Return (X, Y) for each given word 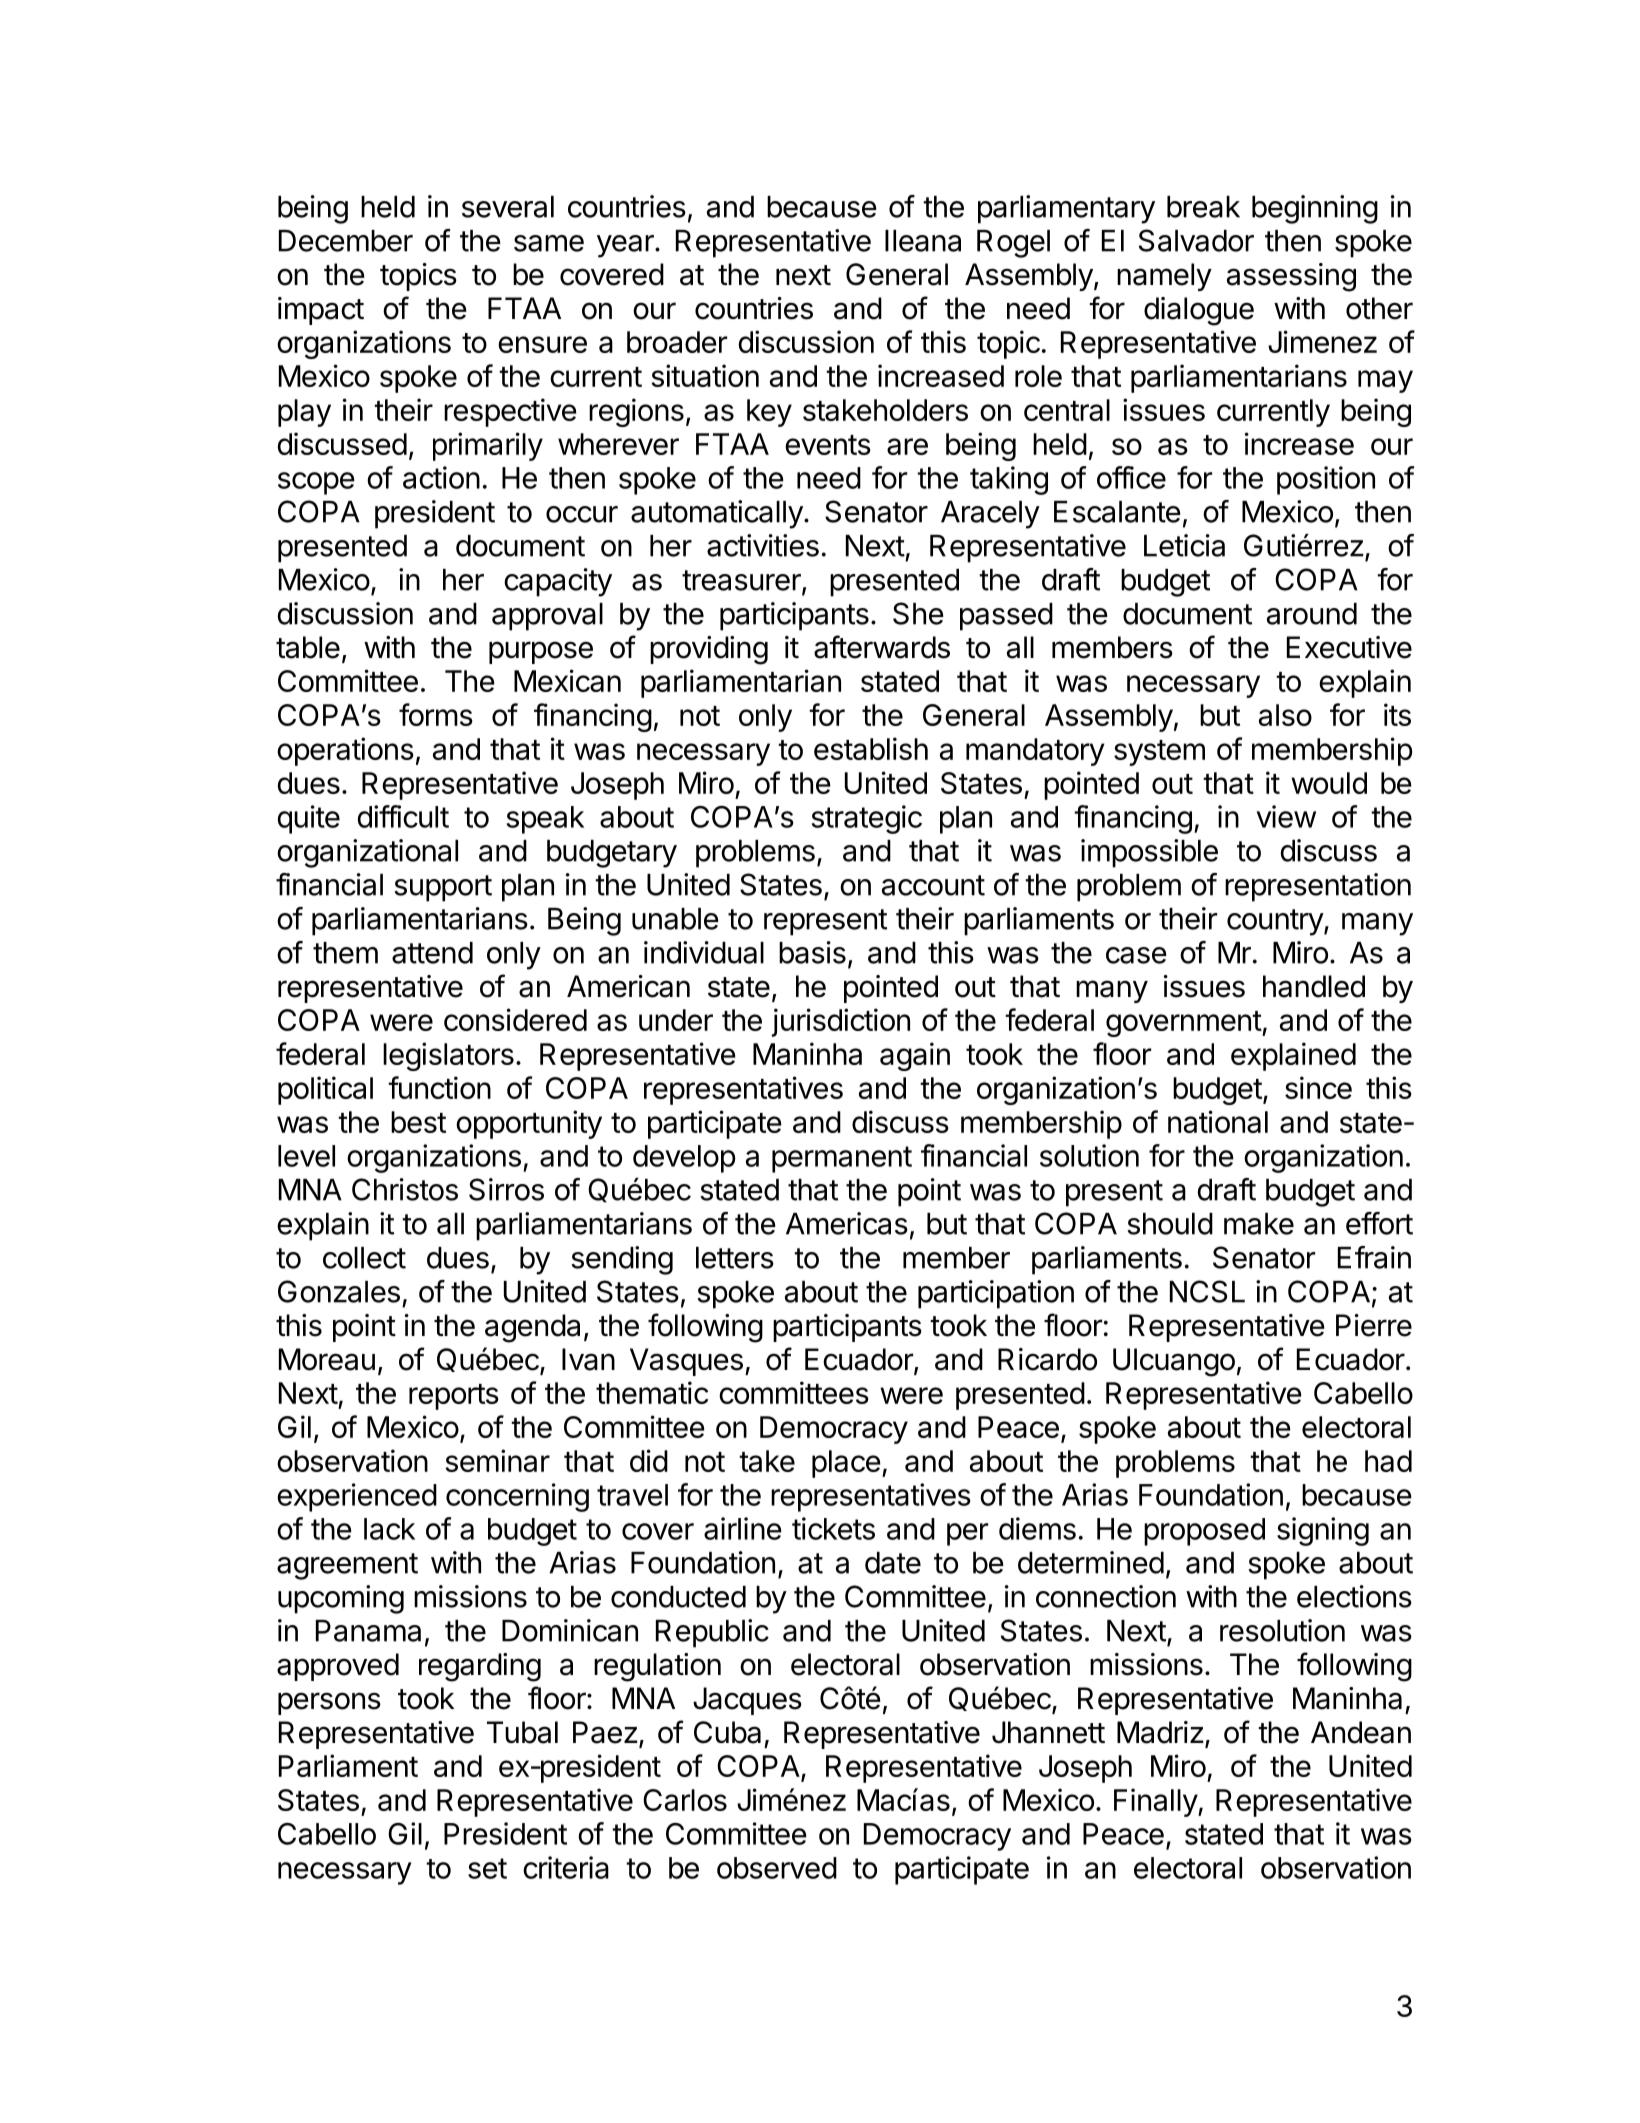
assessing (1291, 277)
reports (454, 1397)
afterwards (882, 647)
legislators (448, 1056)
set (487, 1868)
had (1388, 1461)
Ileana (923, 241)
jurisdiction (841, 1022)
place (846, 1464)
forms (436, 714)
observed (777, 1868)
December (346, 241)
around (1312, 614)
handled (1314, 986)
